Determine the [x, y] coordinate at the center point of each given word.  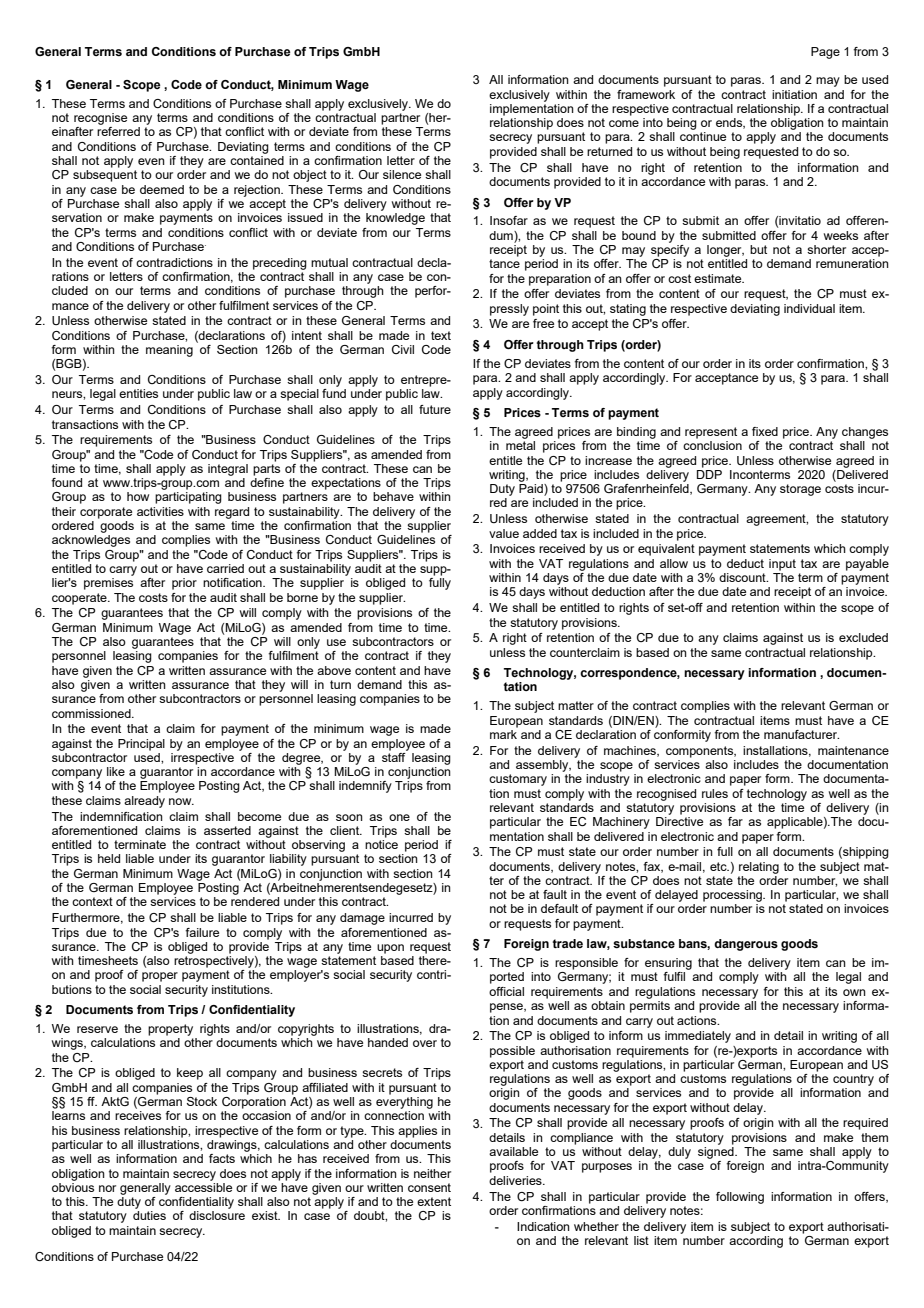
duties [149, 1215]
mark [503, 734]
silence [402, 174]
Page [825, 53]
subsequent [105, 176]
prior [184, 584]
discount [743, 577]
